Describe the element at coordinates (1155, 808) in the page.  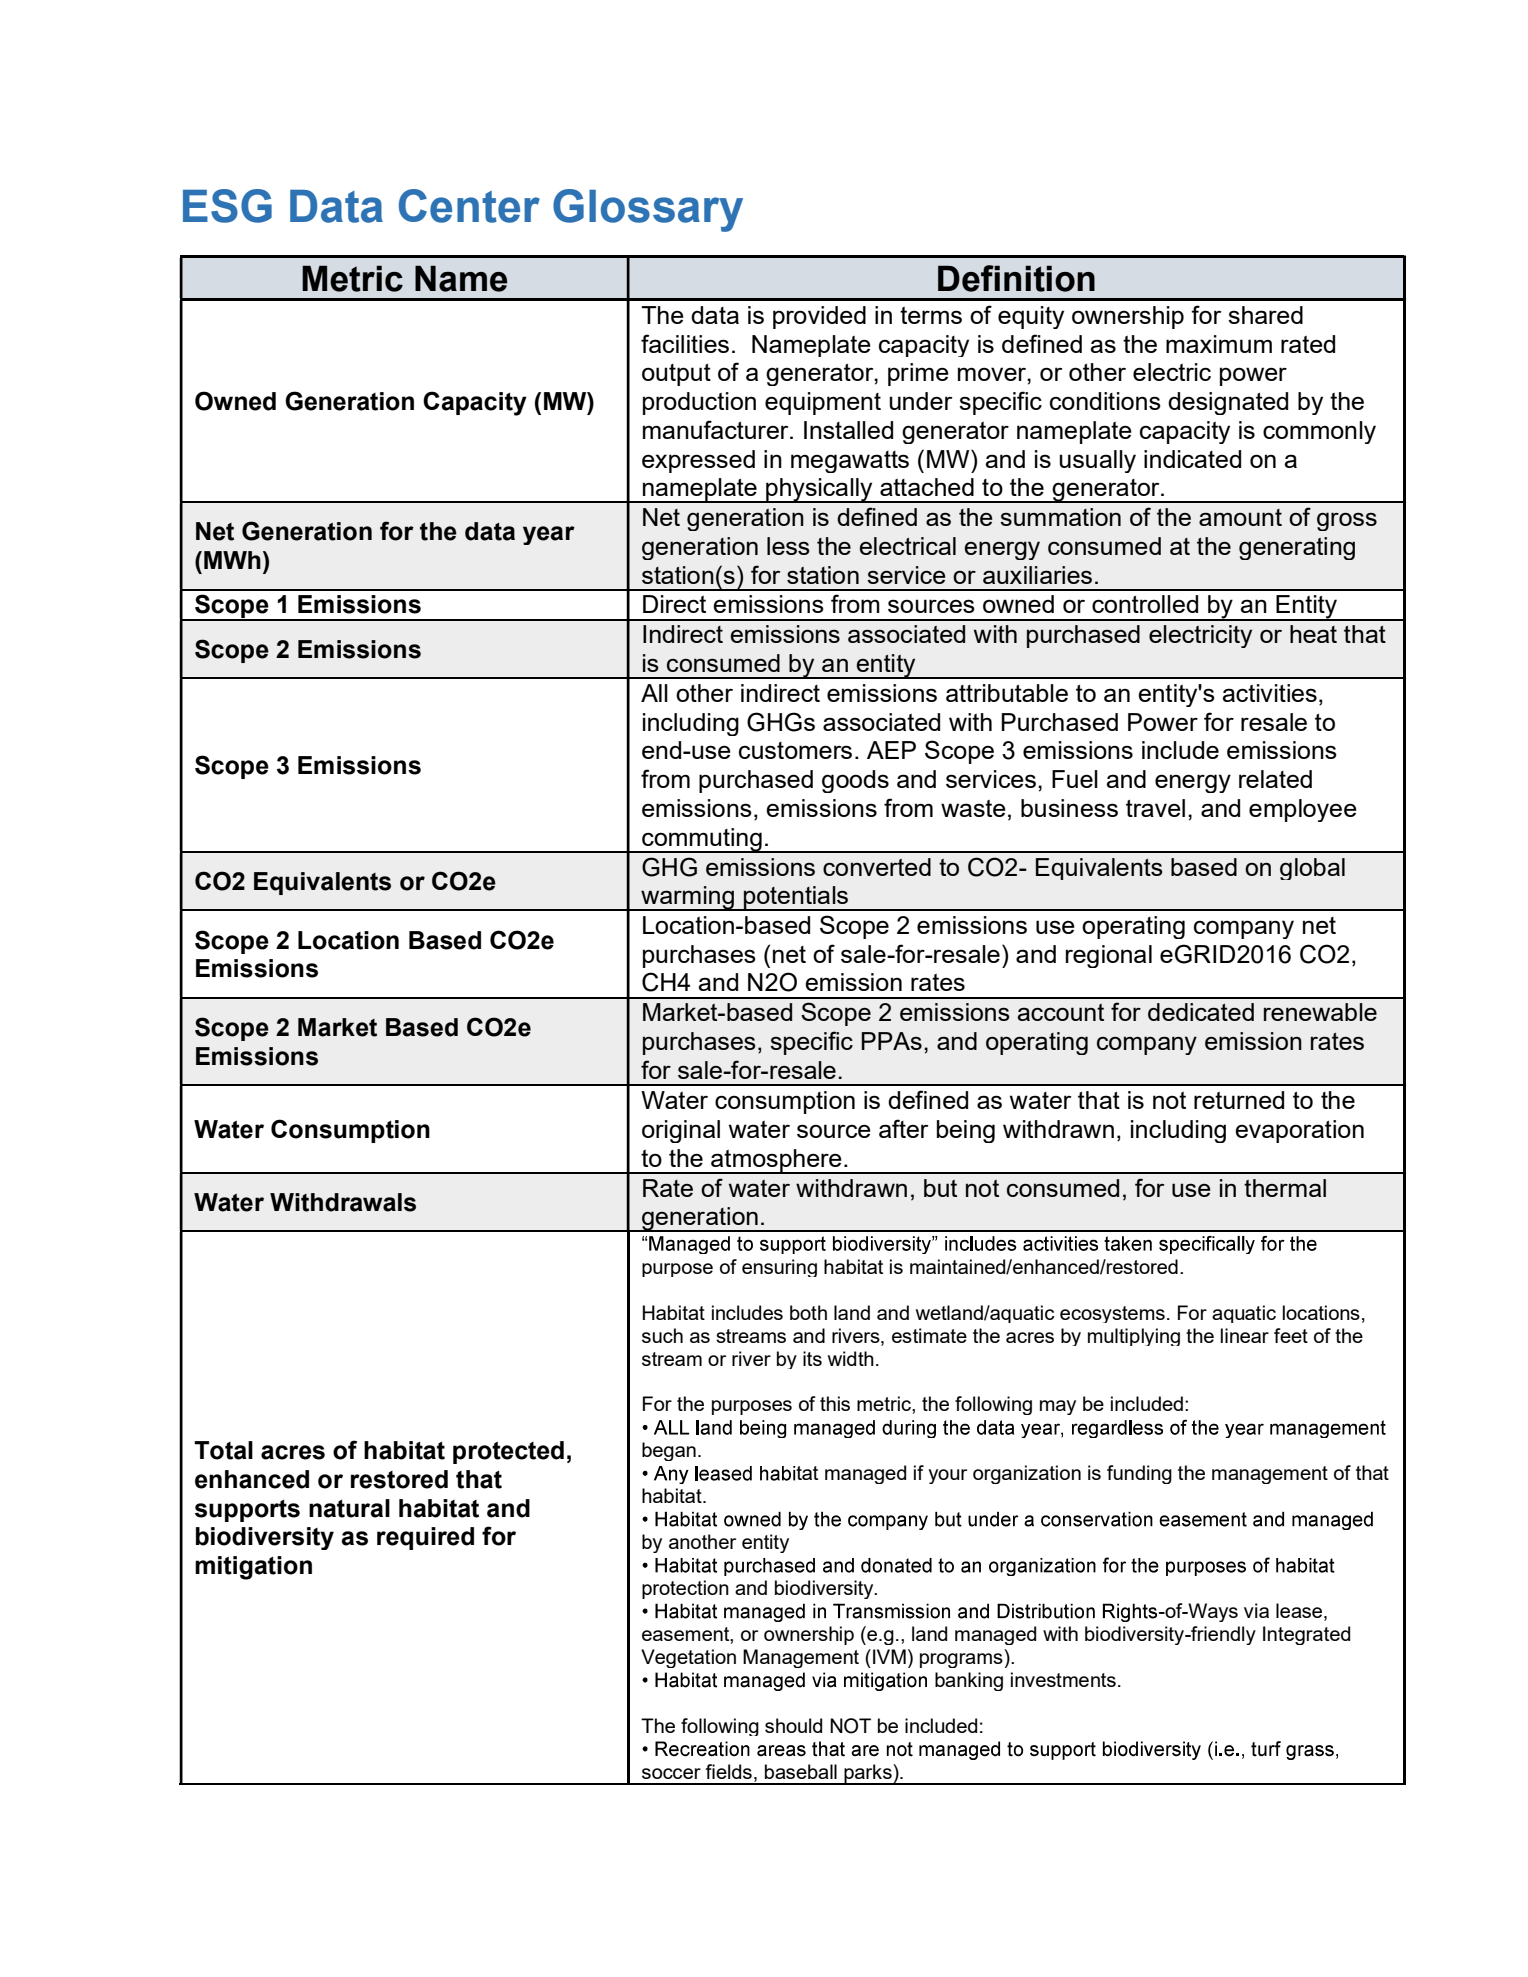
I see `travel` at that location.
